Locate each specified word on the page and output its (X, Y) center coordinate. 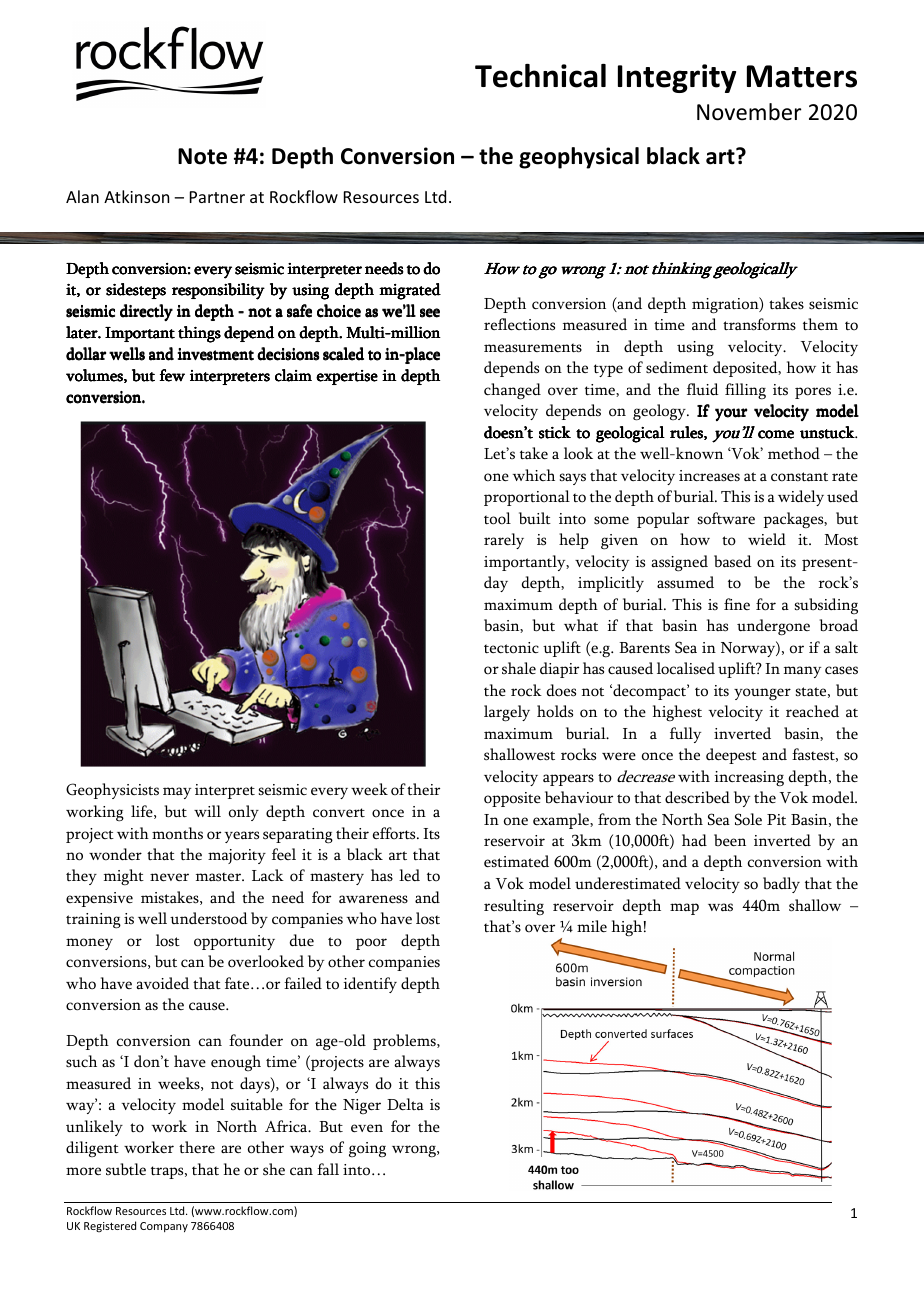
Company (164, 1227)
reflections (519, 324)
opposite (512, 799)
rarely (504, 541)
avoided (162, 983)
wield (767, 539)
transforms (759, 324)
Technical (540, 76)
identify (370, 985)
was (720, 907)
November (749, 112)
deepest (731, 756)
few (172, 375)
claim (293, 375)
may (177, 793)
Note (202, 156)
